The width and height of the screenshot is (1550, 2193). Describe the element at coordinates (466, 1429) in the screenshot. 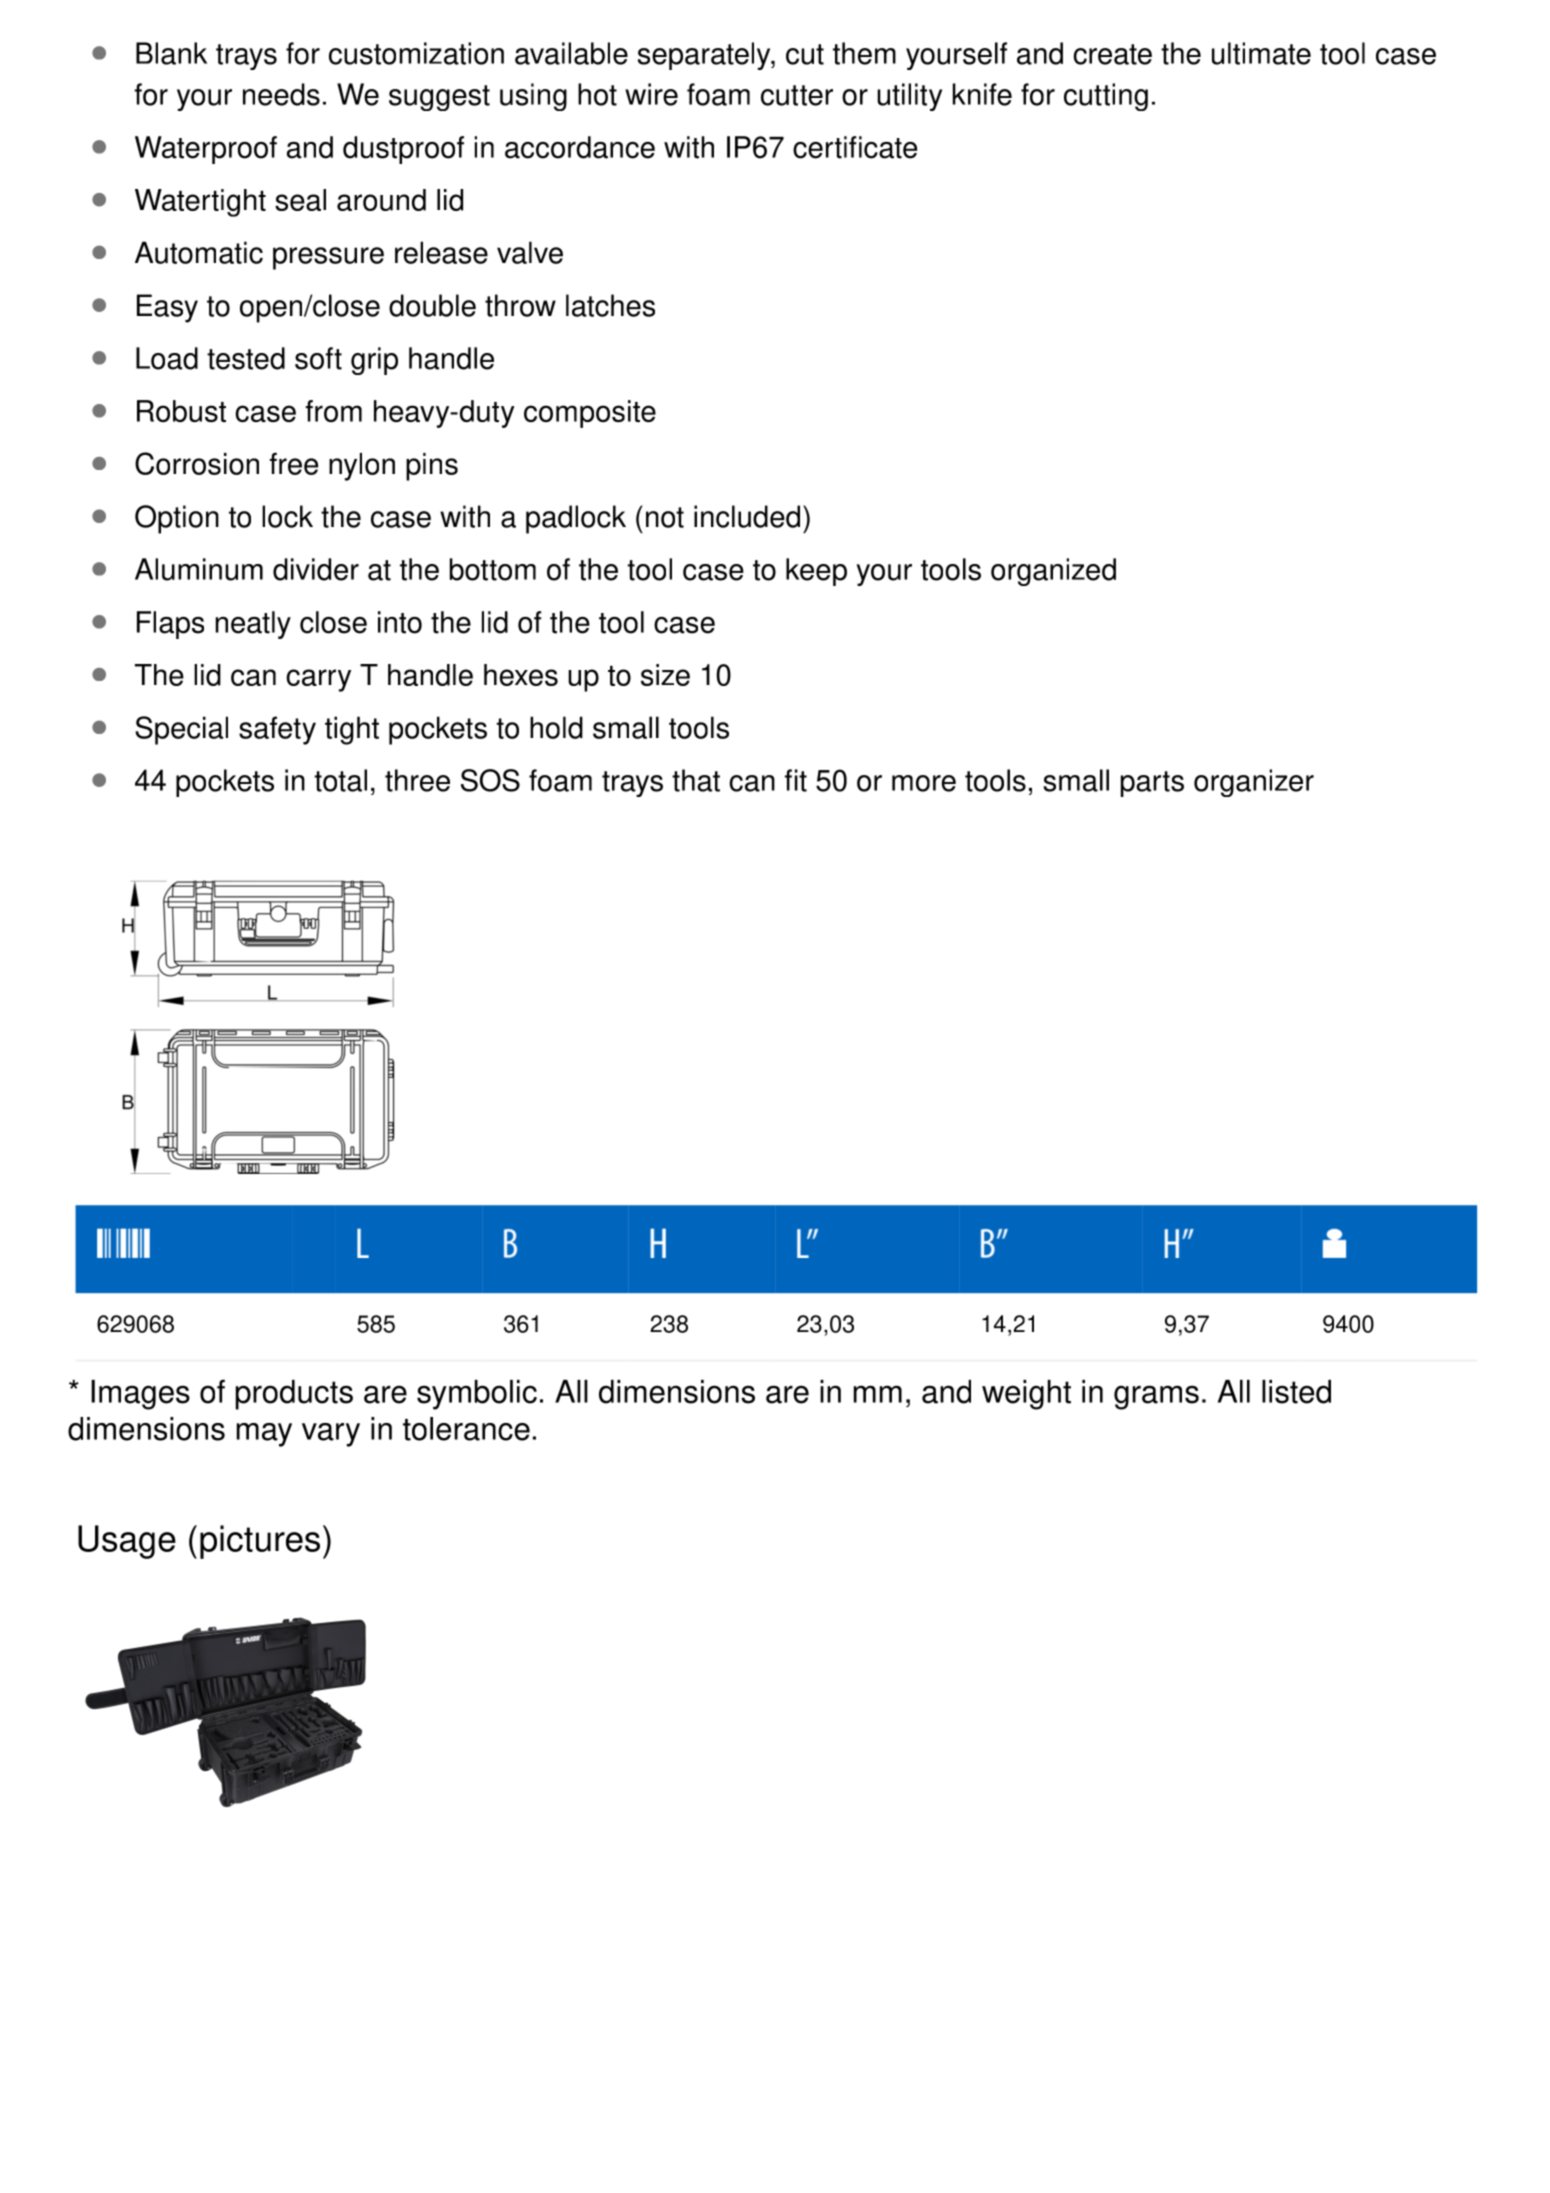

I see `tolerance` at that location.
